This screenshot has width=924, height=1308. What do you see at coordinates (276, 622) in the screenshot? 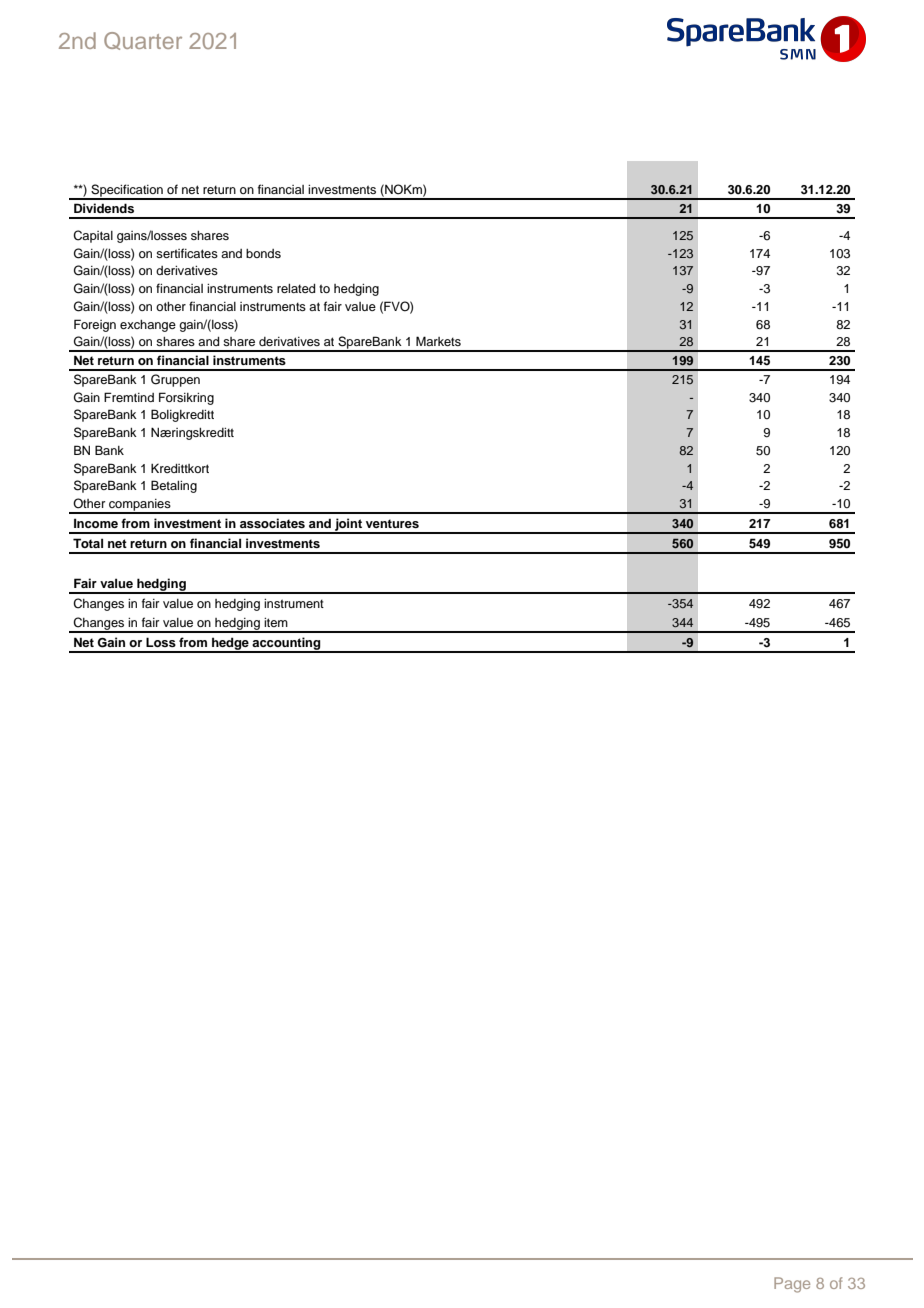
I see `item` at bounding box center [276, 622].
